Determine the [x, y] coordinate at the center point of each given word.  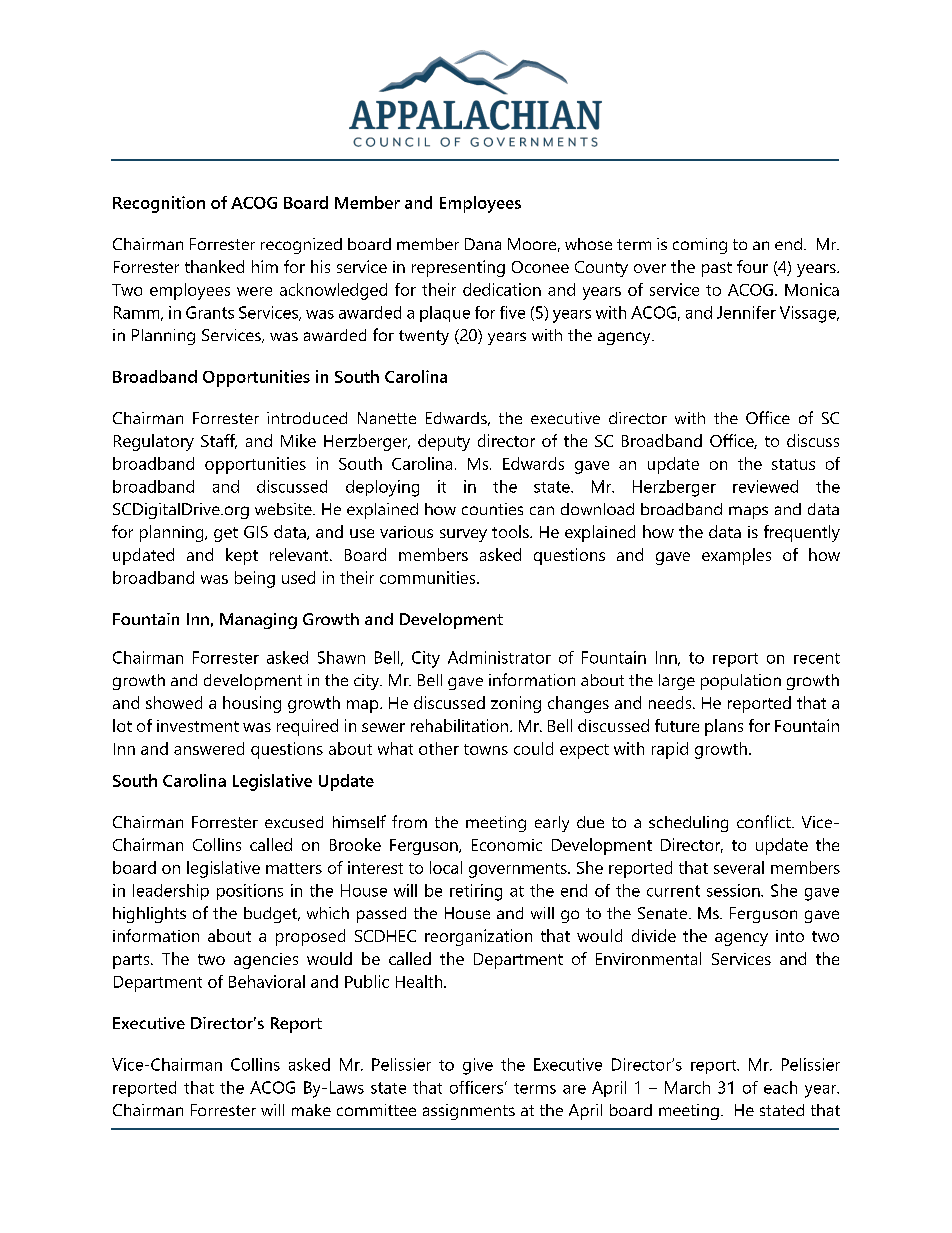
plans [724, 727]
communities [429, 577]
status [793, 464]
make [311, 1110]
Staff [219, 441]
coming [700, 246]
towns [486, 749]
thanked [214, 266]
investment [198, 726]
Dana [483, 244]
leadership [171, 892]
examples [736, 556]
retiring [476, 892]
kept [242, 556]
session [734, 890]
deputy [444, 442]
